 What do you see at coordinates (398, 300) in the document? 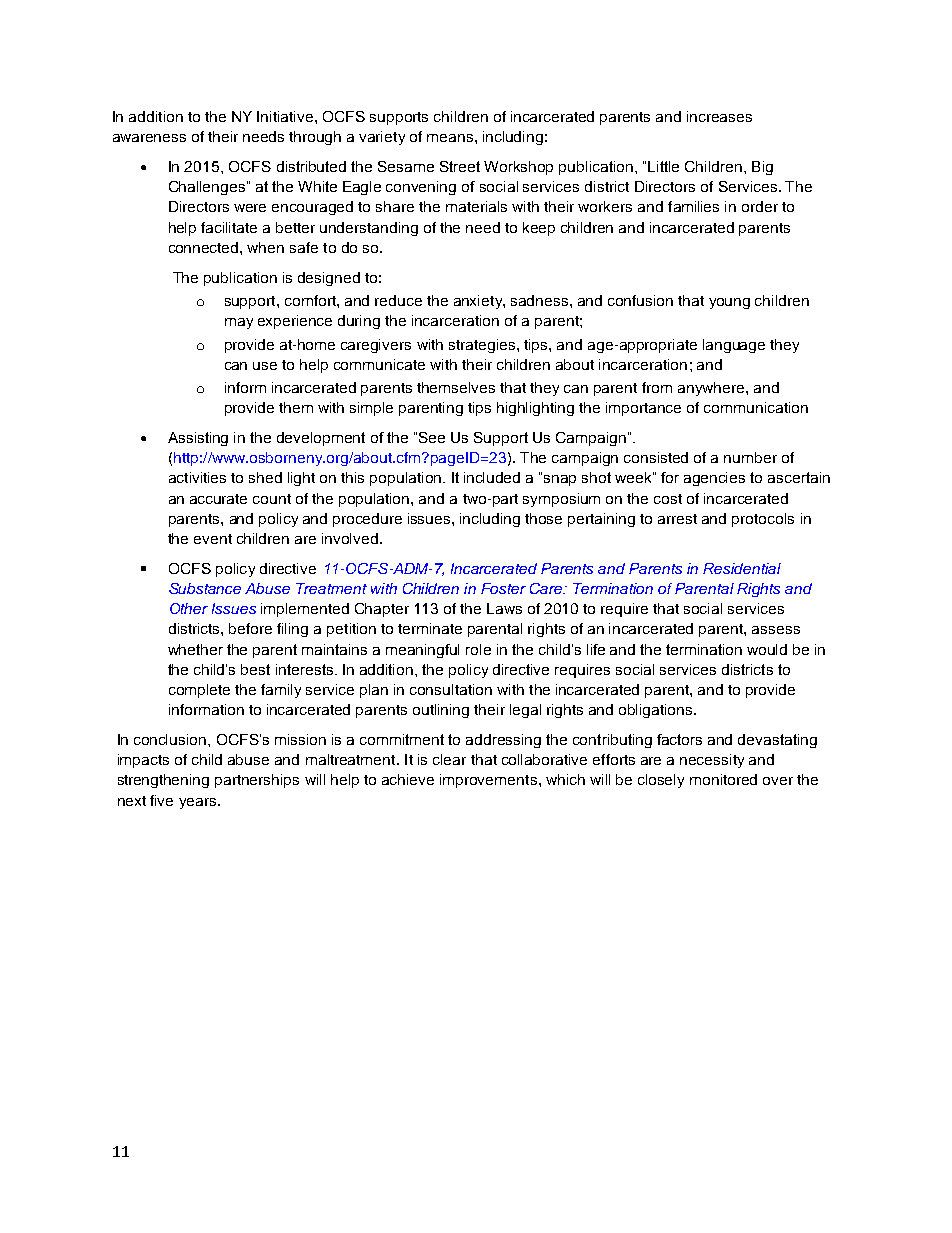
I see `reduce` at bounding box center [398, 300].
